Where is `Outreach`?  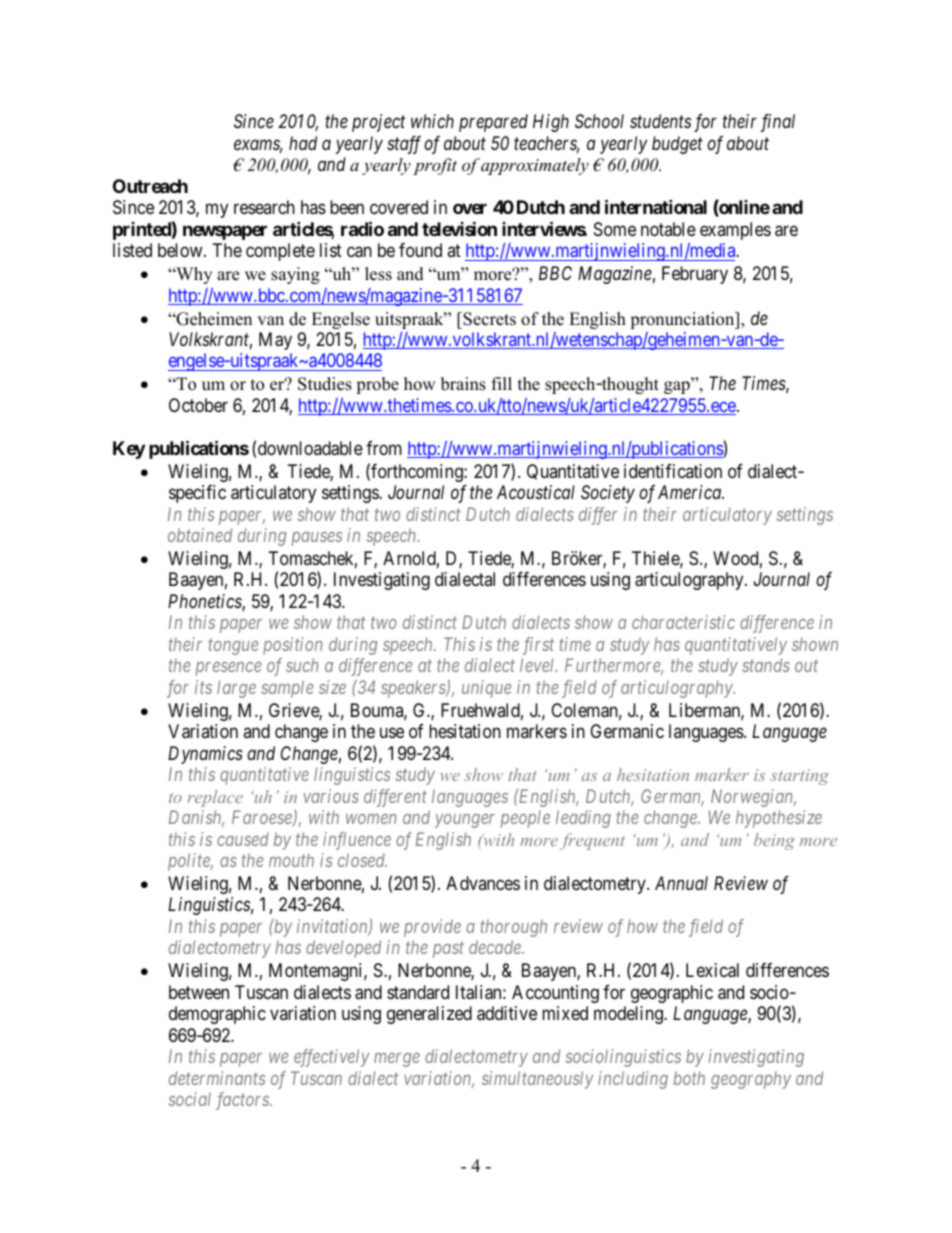
Outreach is located at coordinates (150, 186).
